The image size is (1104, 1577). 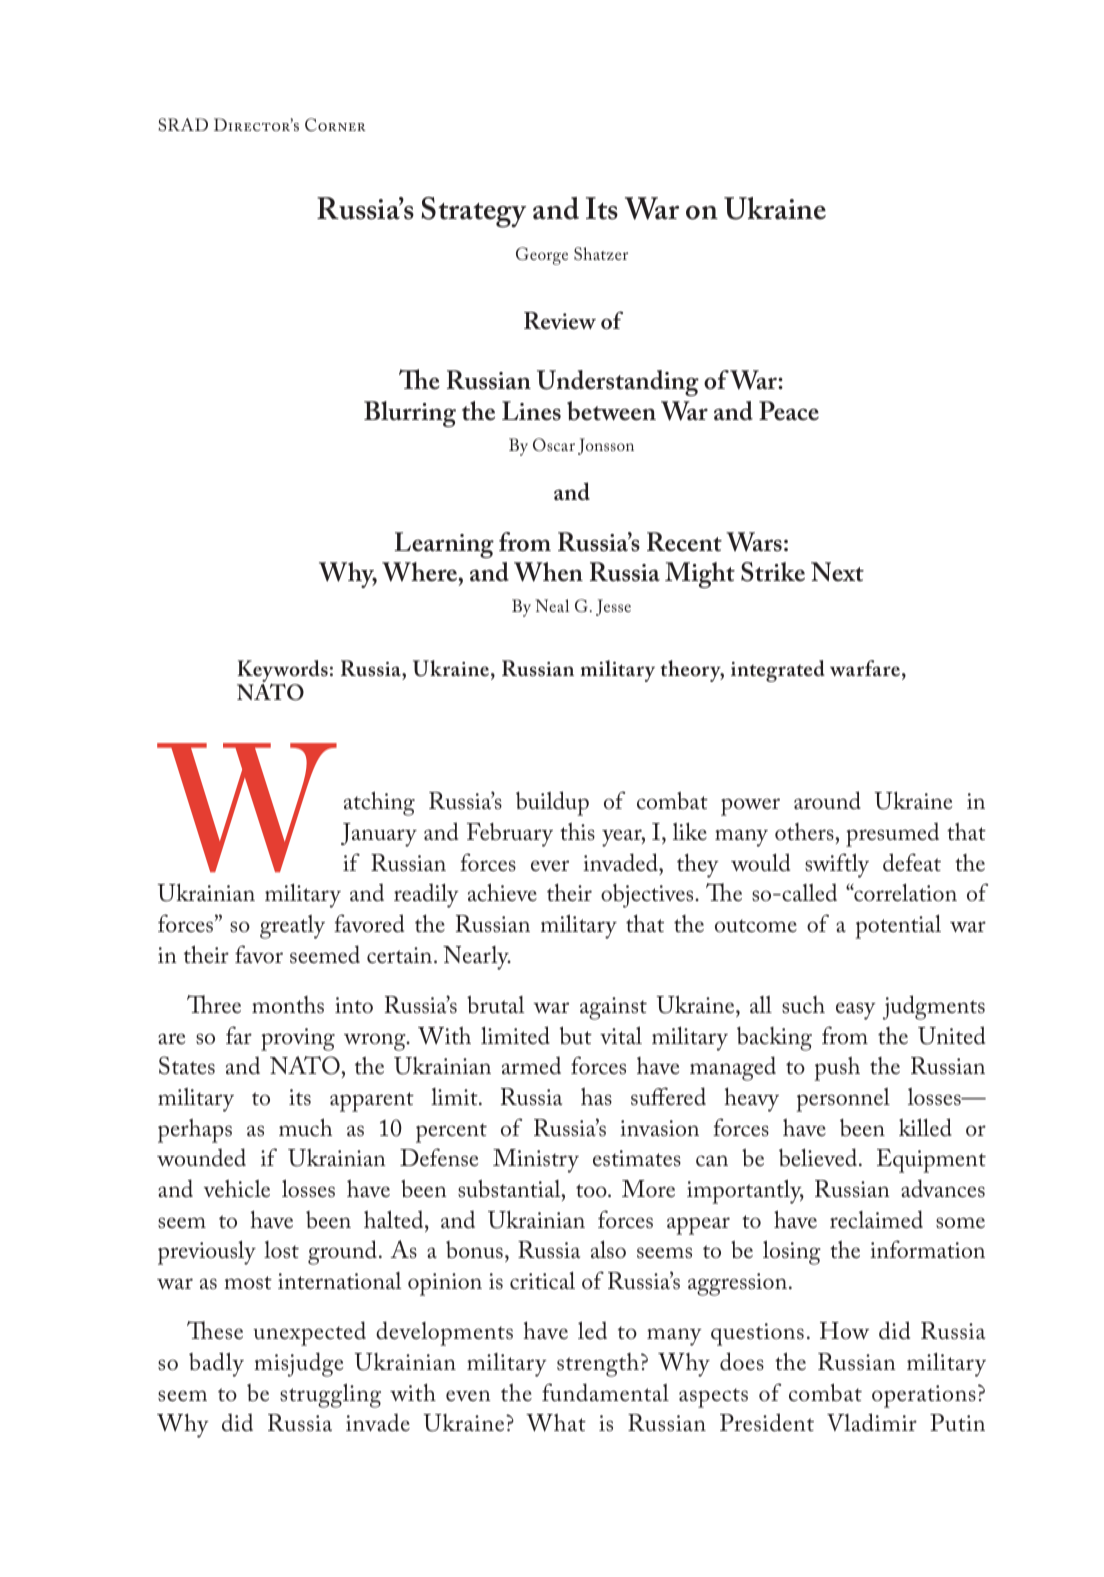 What do you see at coordinates (335, 125) in the page?
I see `Corner` at bounding box center [335, 125].
